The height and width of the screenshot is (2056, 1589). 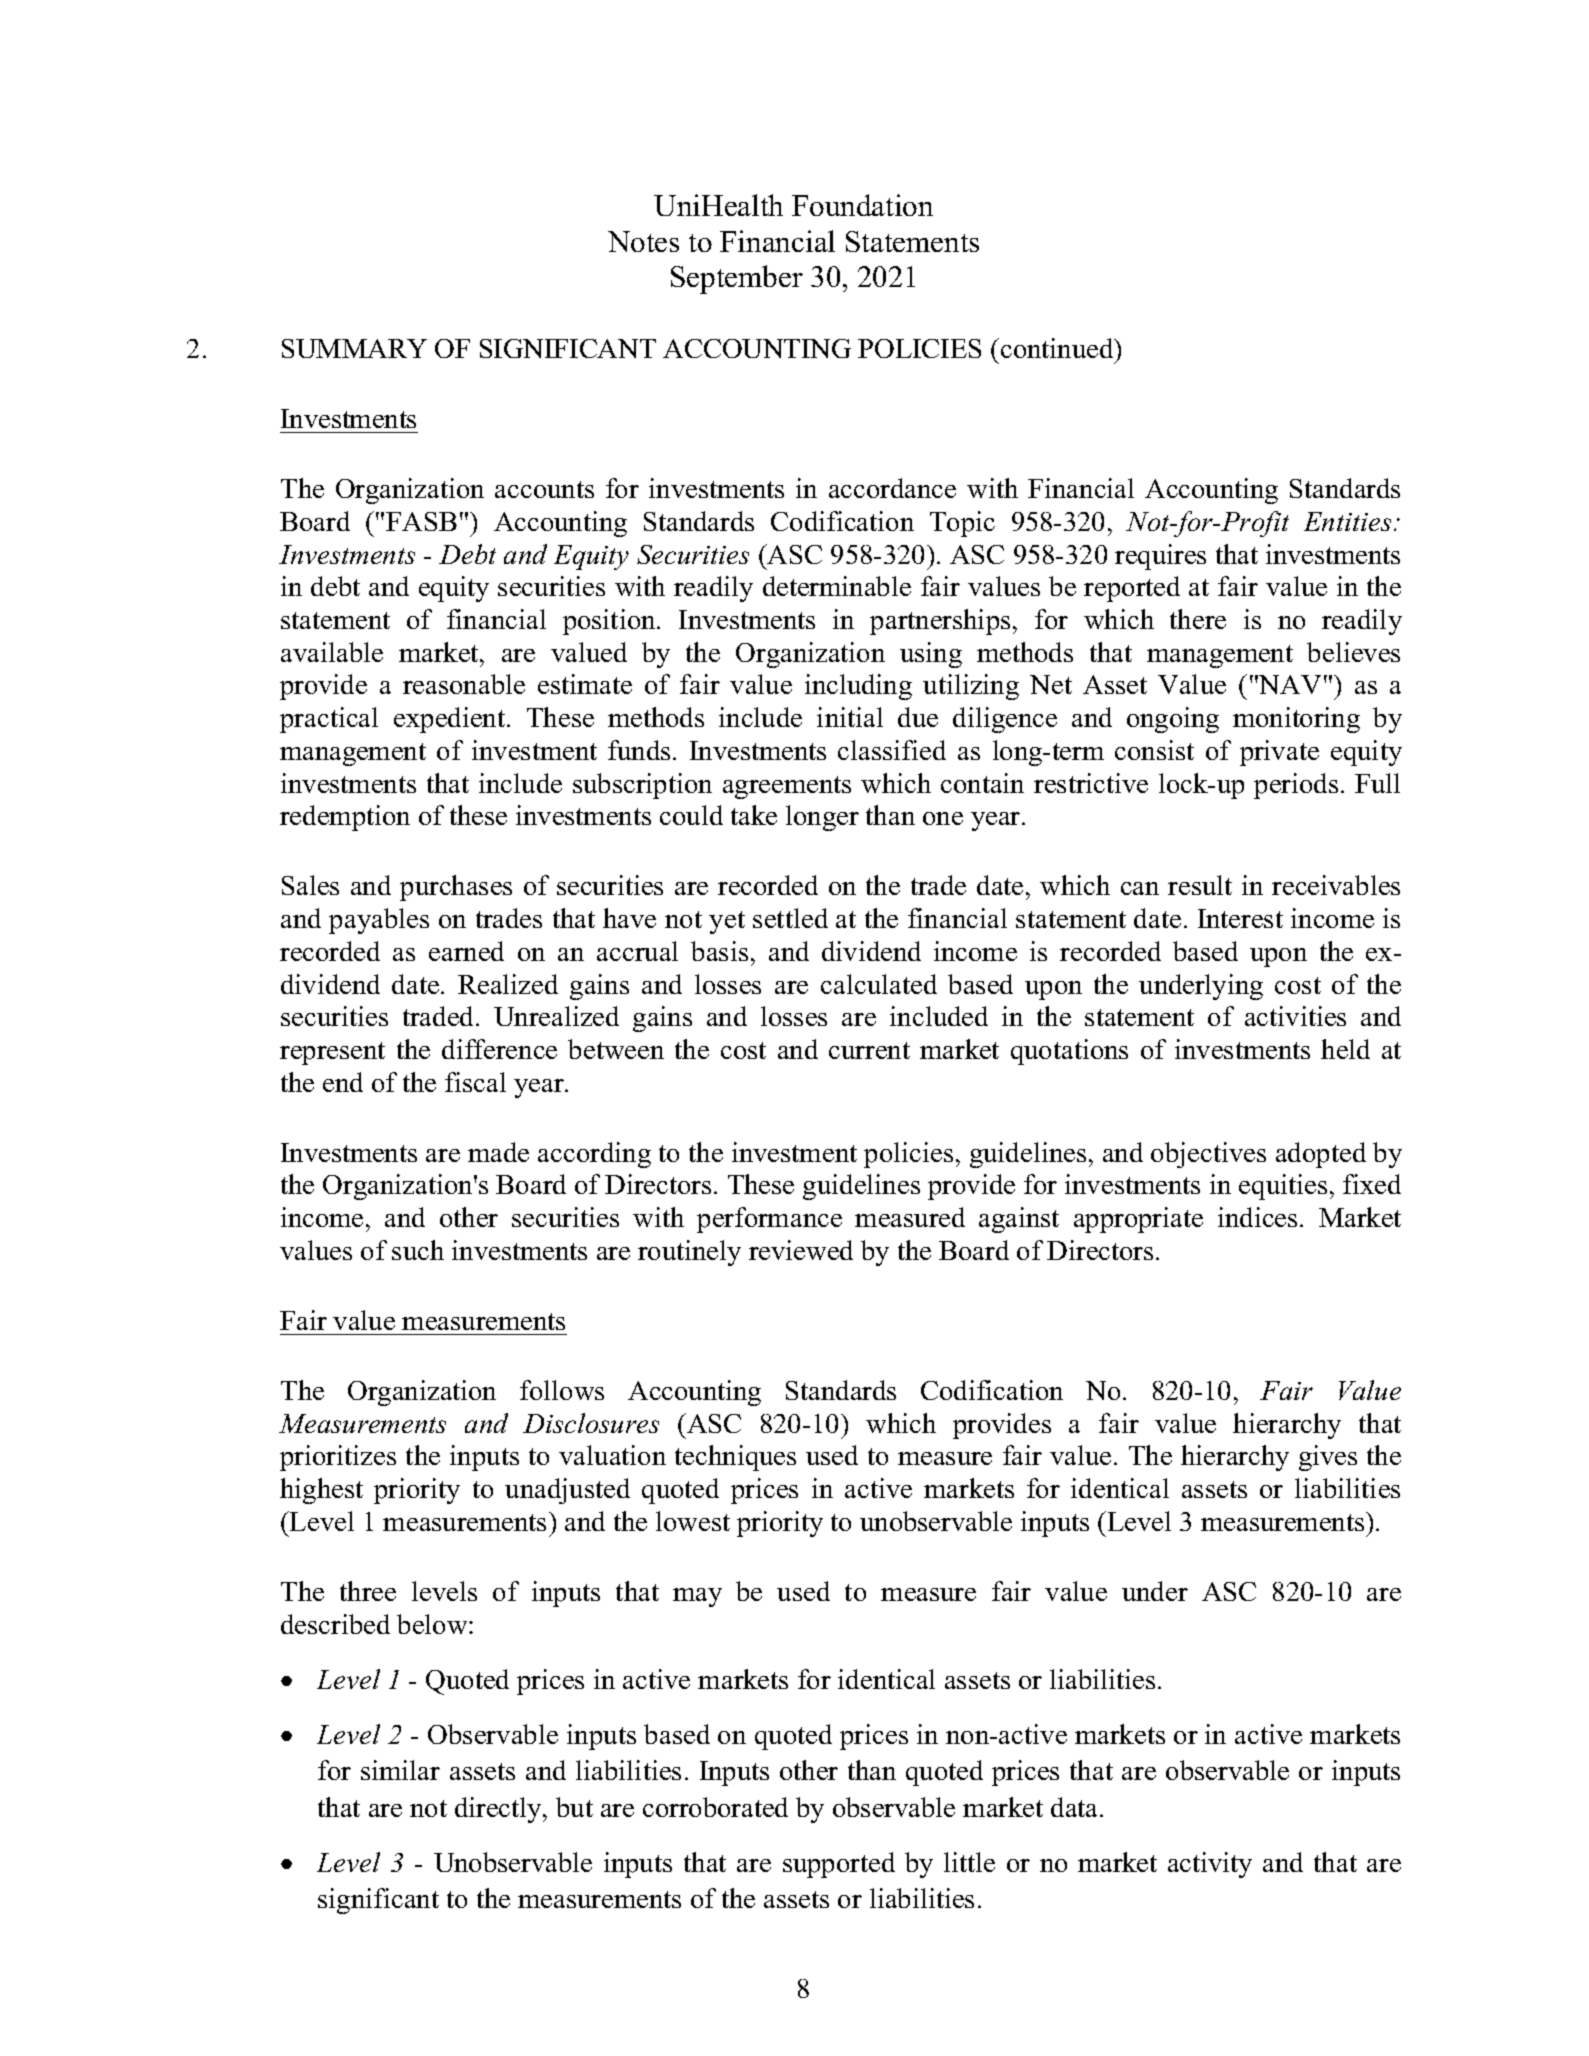 I want to click on difference, so click(x=499, y=1049).
